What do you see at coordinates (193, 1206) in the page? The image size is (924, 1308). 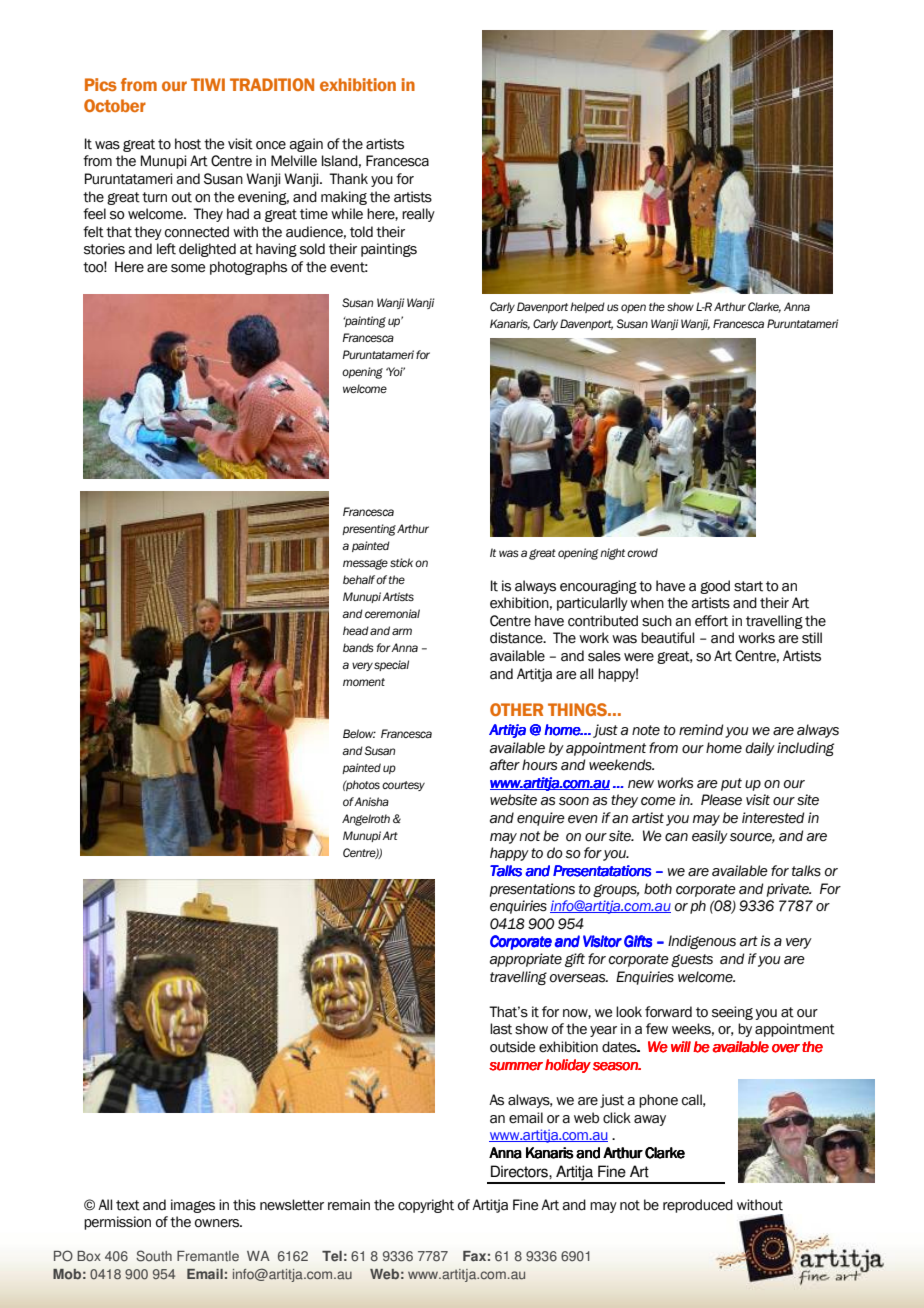 I see `images` at bounding box center [193, 1206].
